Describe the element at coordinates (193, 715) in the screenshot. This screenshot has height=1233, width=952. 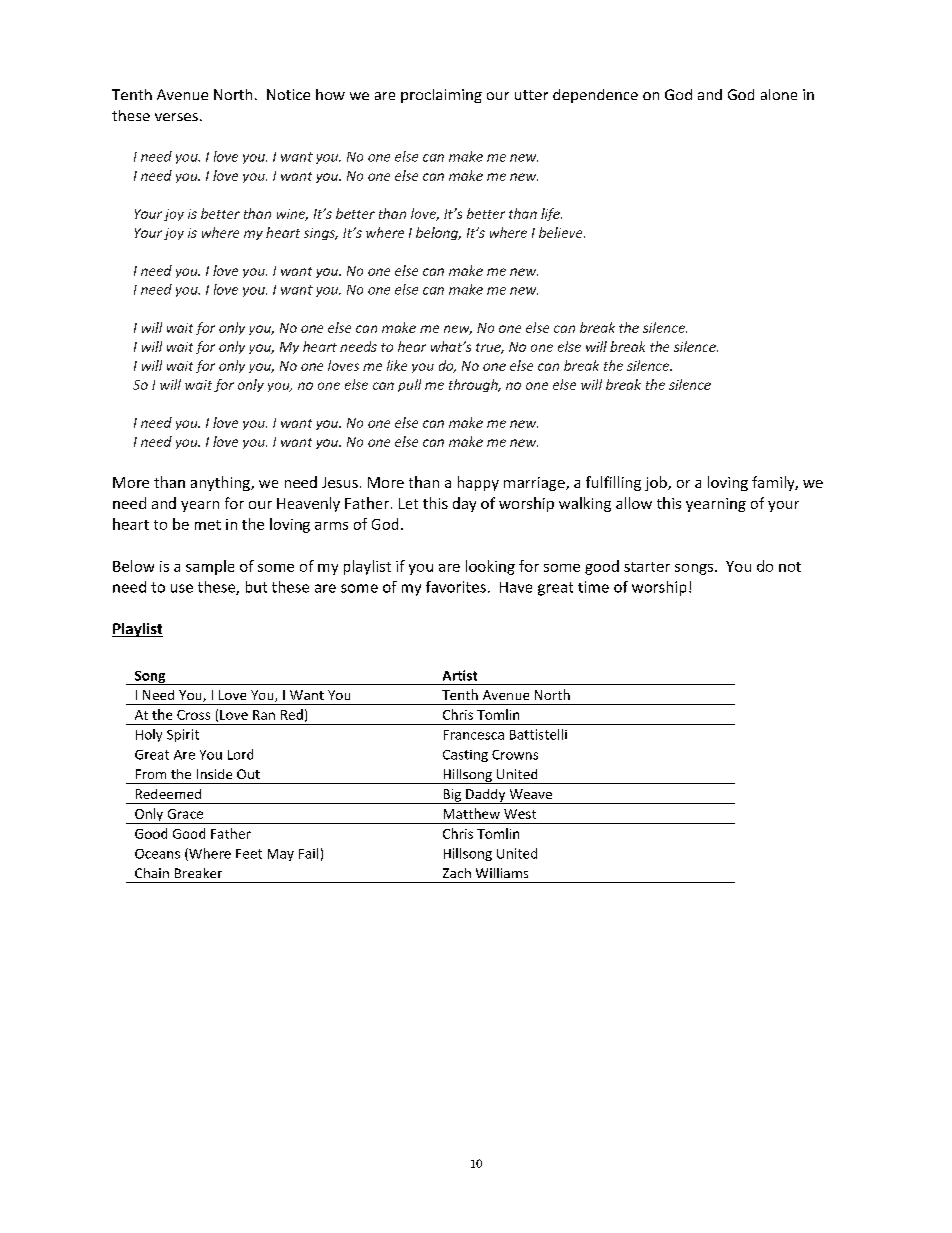
I see `Cross` at that location.
